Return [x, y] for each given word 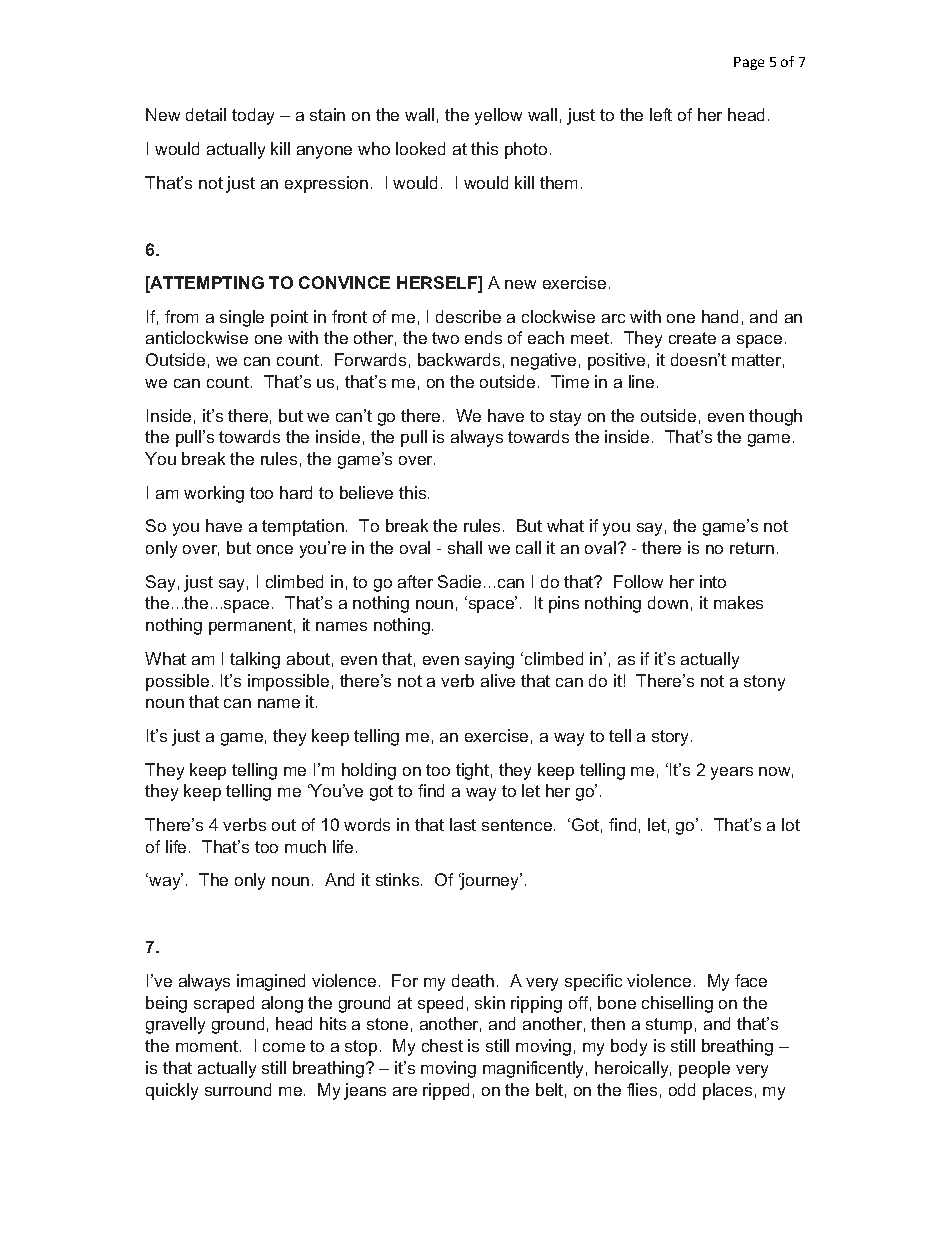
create [692, 338]
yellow [498, 116]
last [463, 824]
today [253, 116]
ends [483, 337]
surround [238, 1089]
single [242, 318]
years [732, 773]
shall [465, 547]
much [305, 846]
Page [749, 63]
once [275, 549]
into [713, 581]
